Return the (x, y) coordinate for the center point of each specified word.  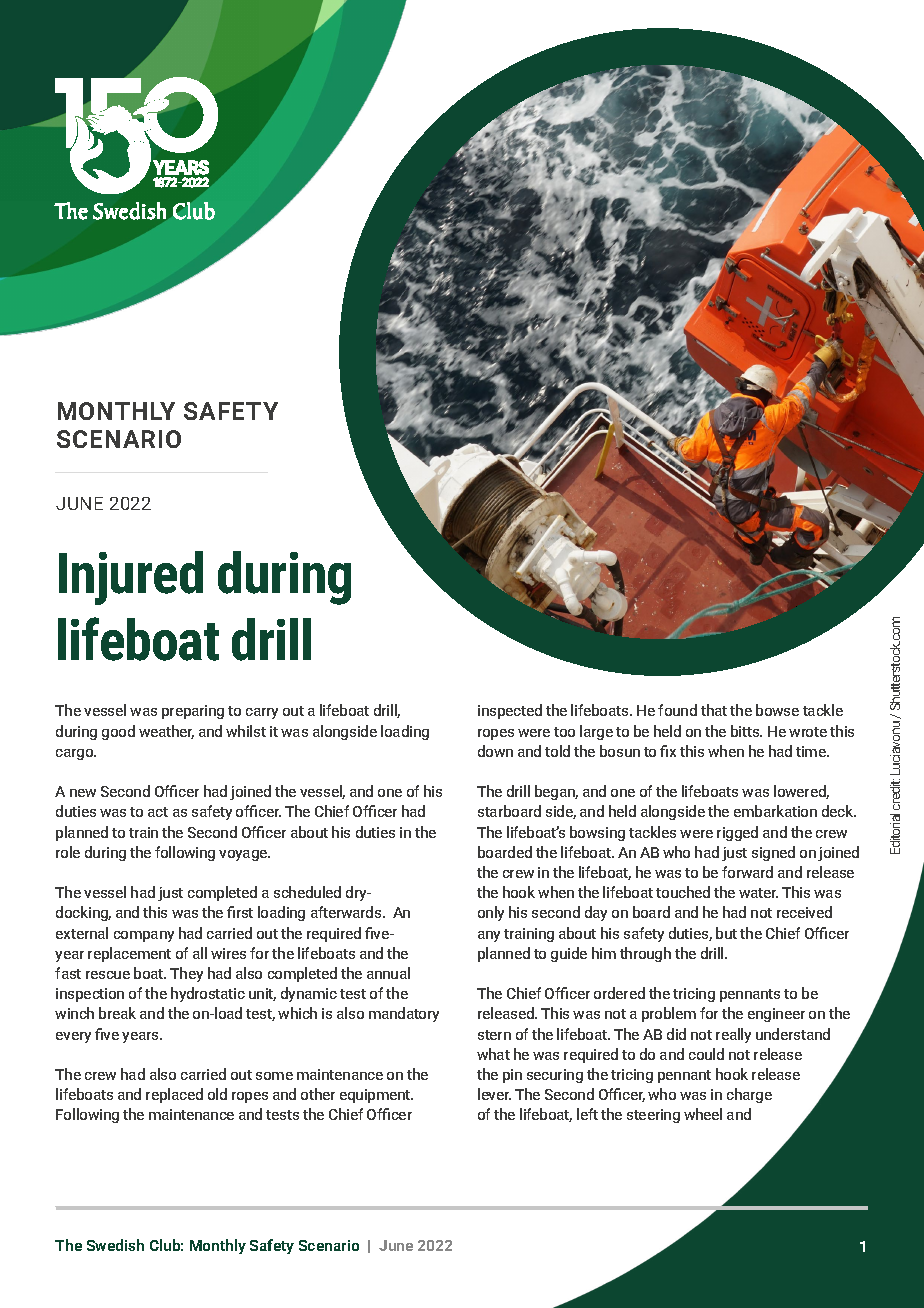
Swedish (115, 1245)
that (714, 710)
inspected (510, 711)
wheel (703, 1114)
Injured (131, 578)
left (587, 1114)
